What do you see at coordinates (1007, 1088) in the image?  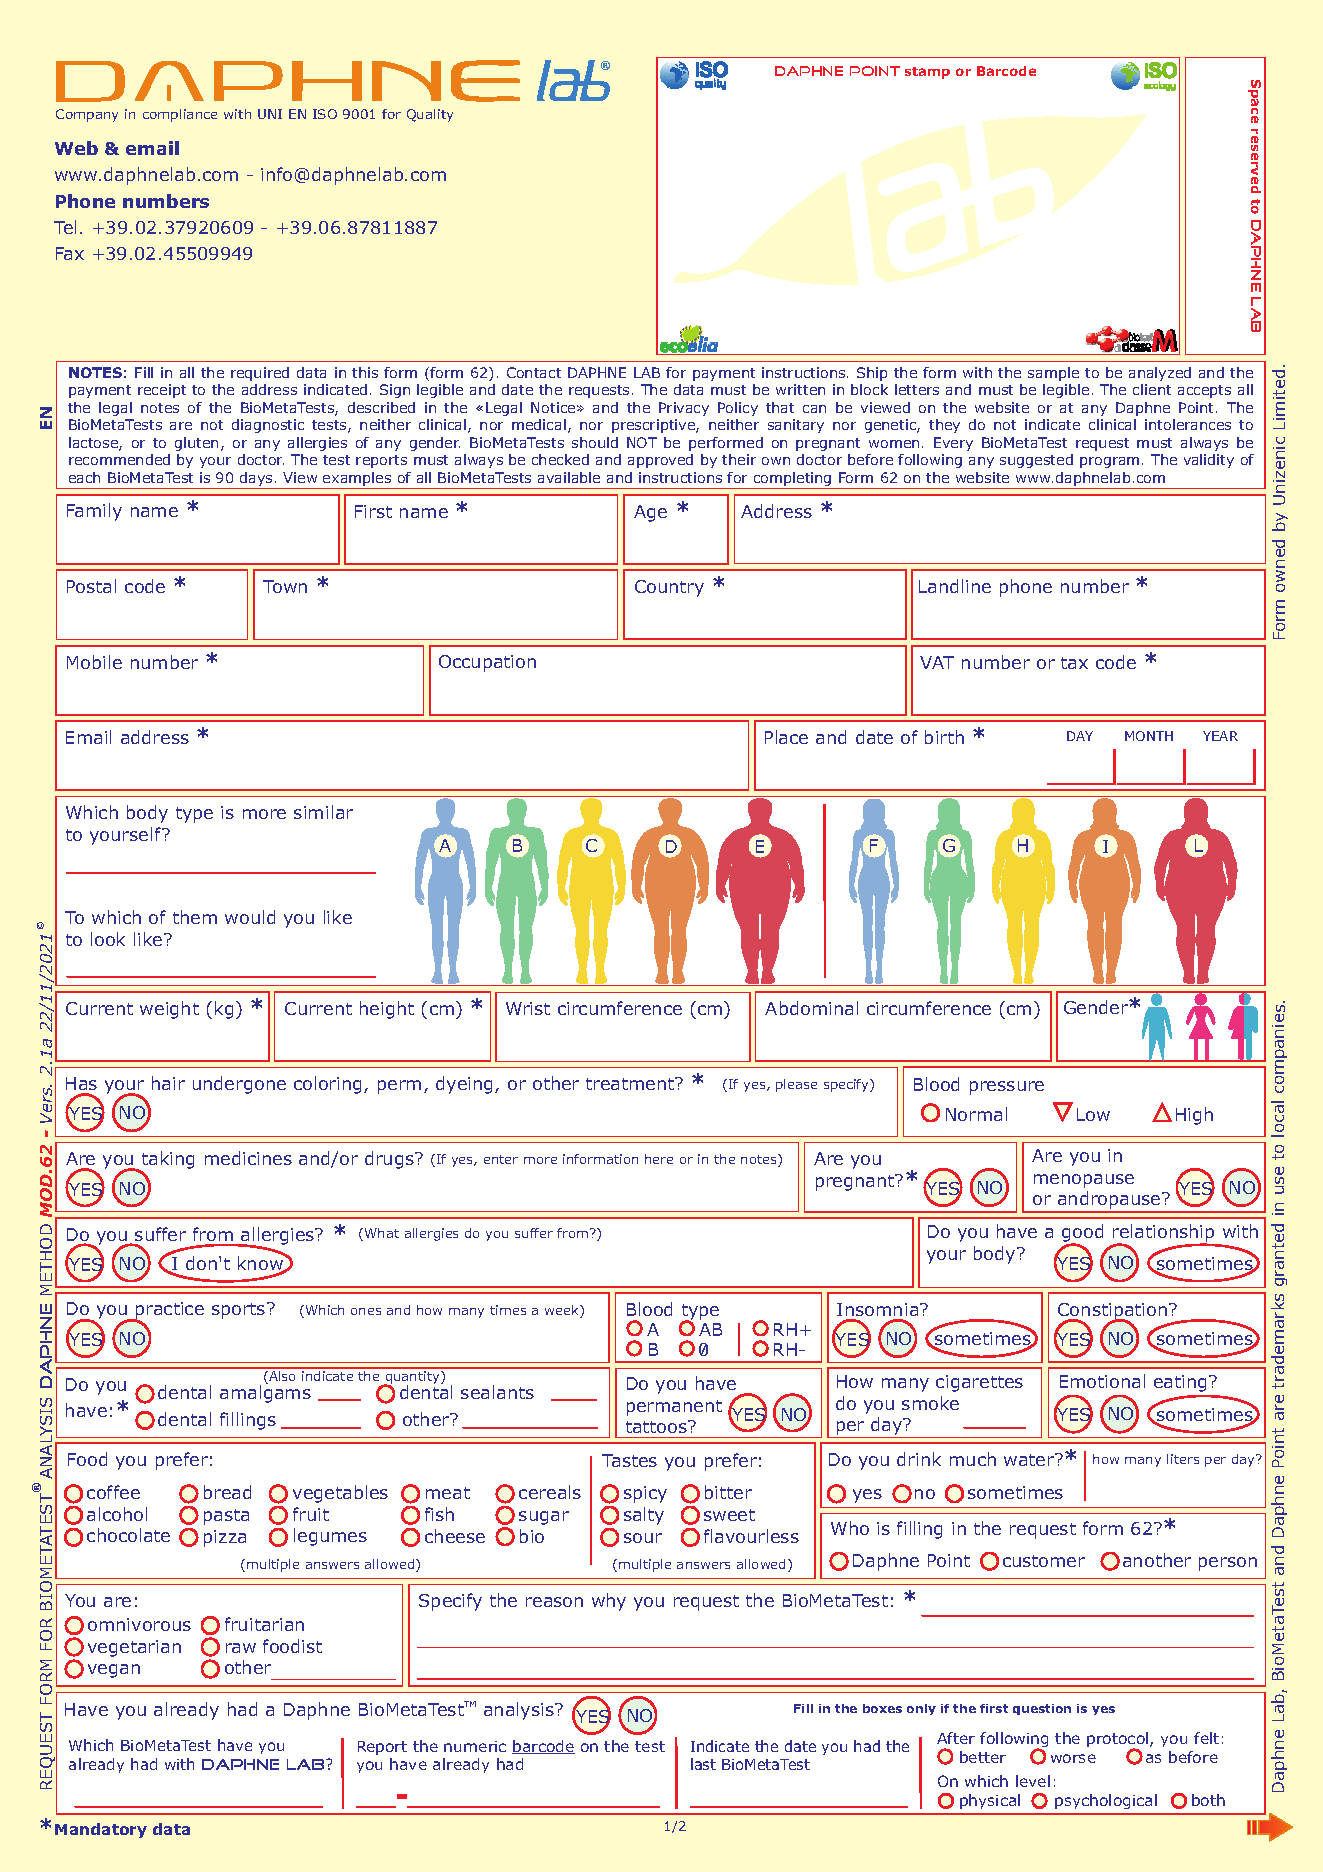 I see `pressure` at bounding box center [1007, 1088].
